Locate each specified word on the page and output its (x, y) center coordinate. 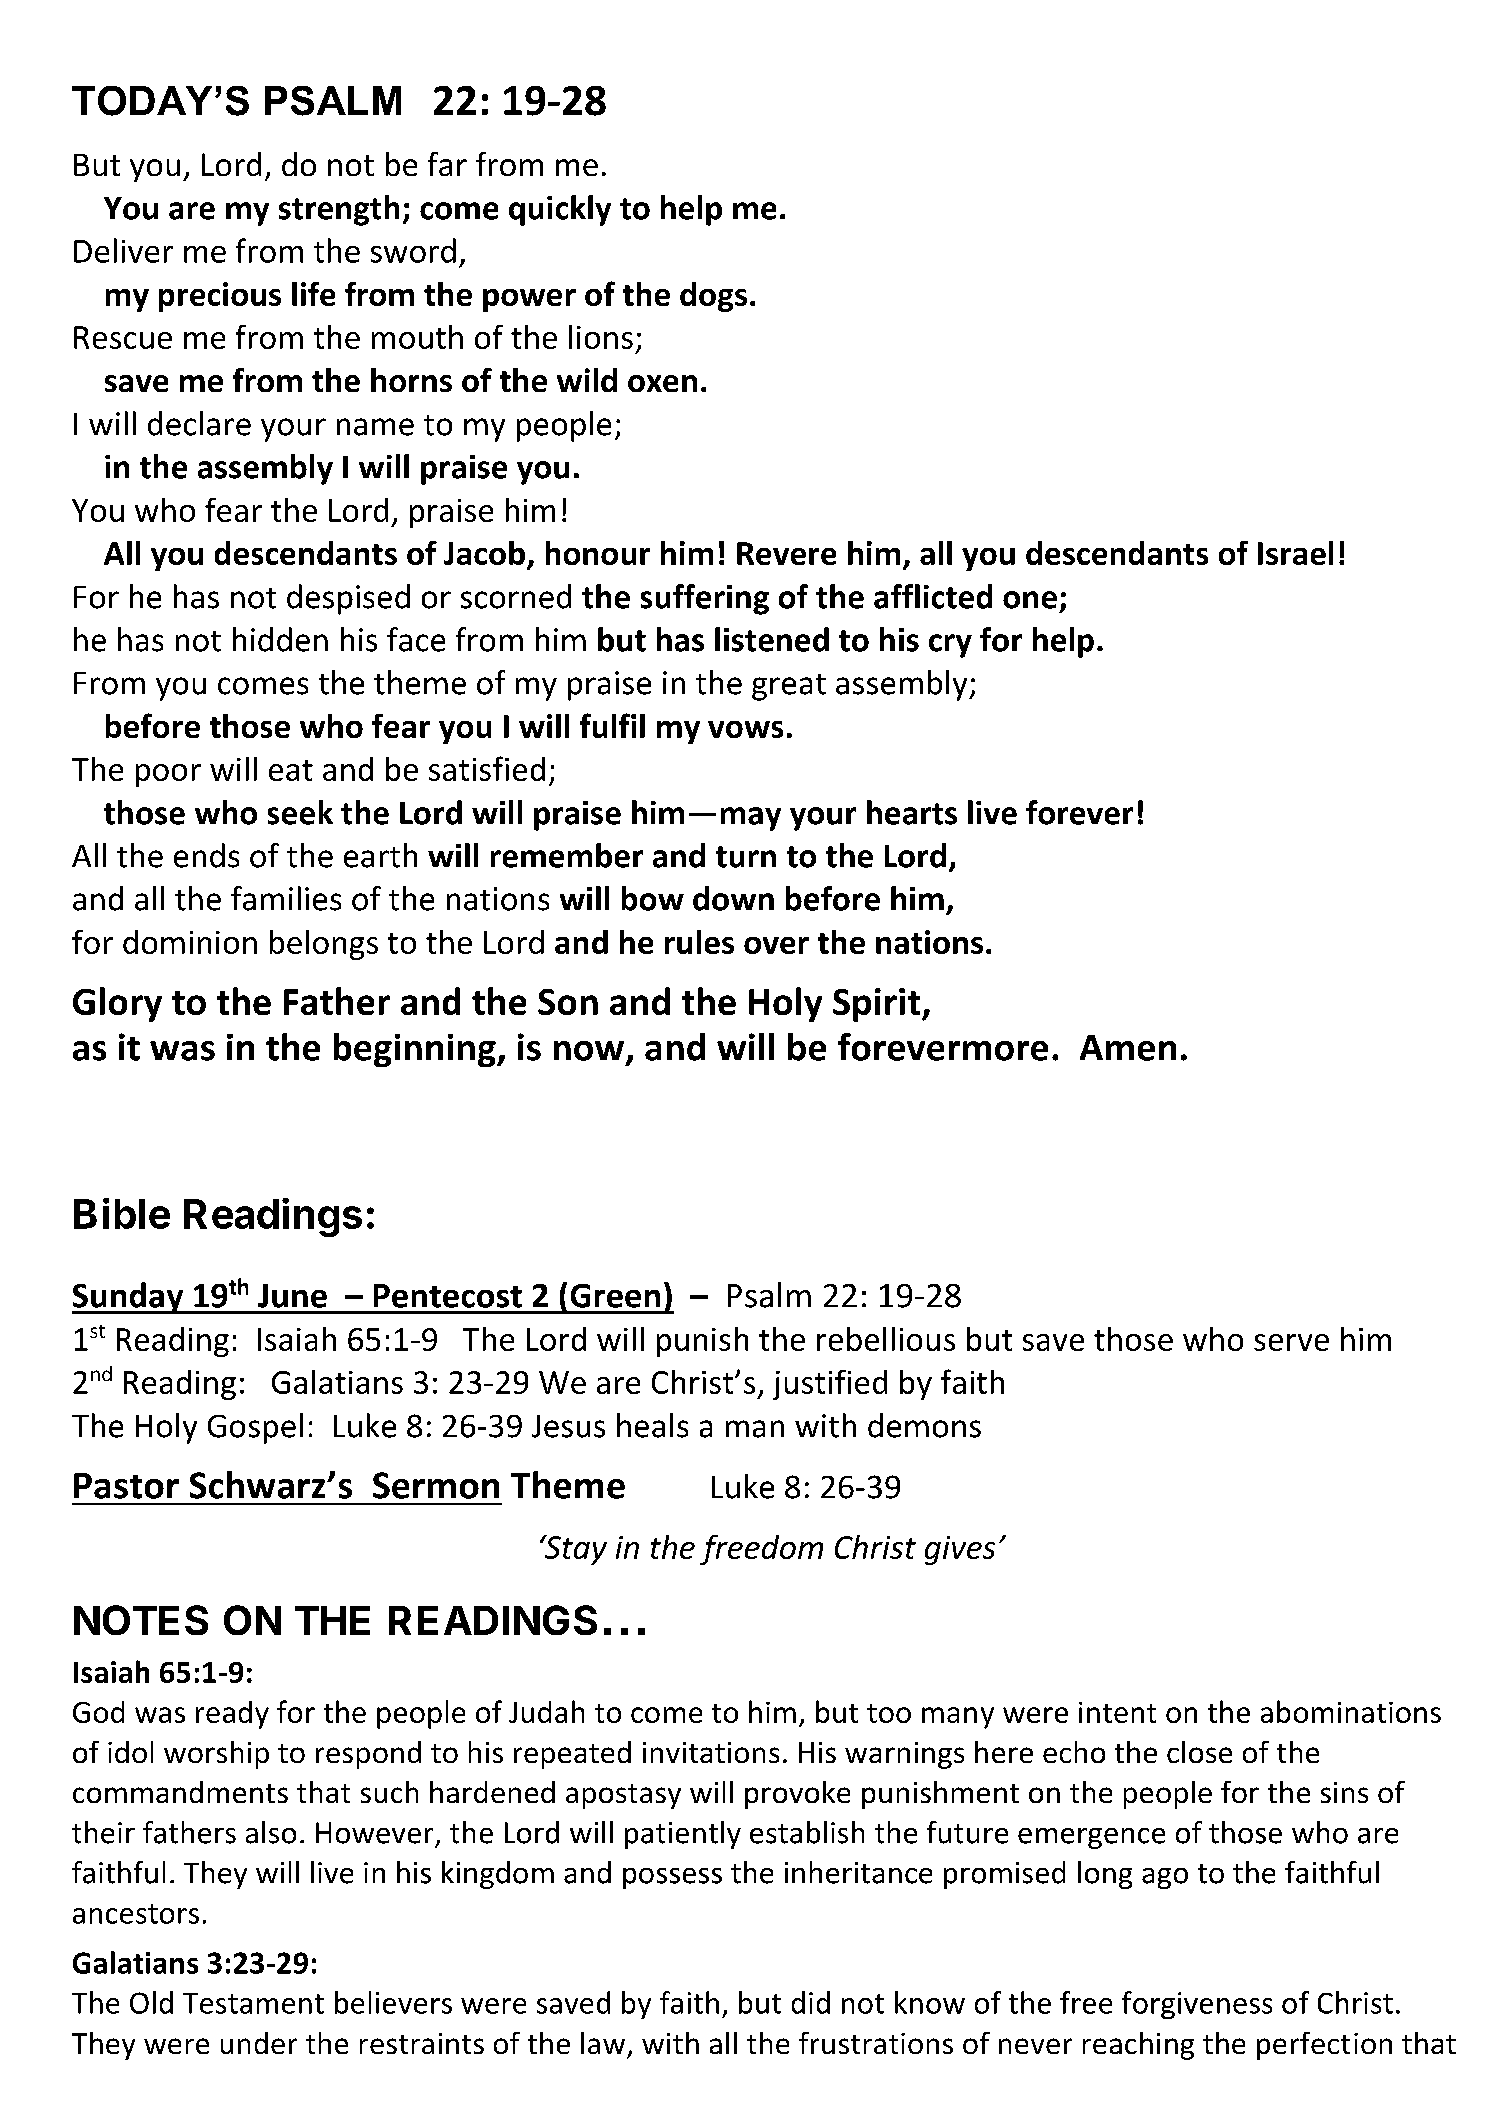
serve (1291, 1342)
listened (772, 639)
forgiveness (1197, 2005)
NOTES (141, 1620)
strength (339, 210)
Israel (1295, 553)
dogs (713, 297)
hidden (280, 639)
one (1030, 600)
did (811, 2002)
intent (1117, 1712)
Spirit (876, 1005)
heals (652, 1425)
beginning (416, 1050)
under (259, 2043)
